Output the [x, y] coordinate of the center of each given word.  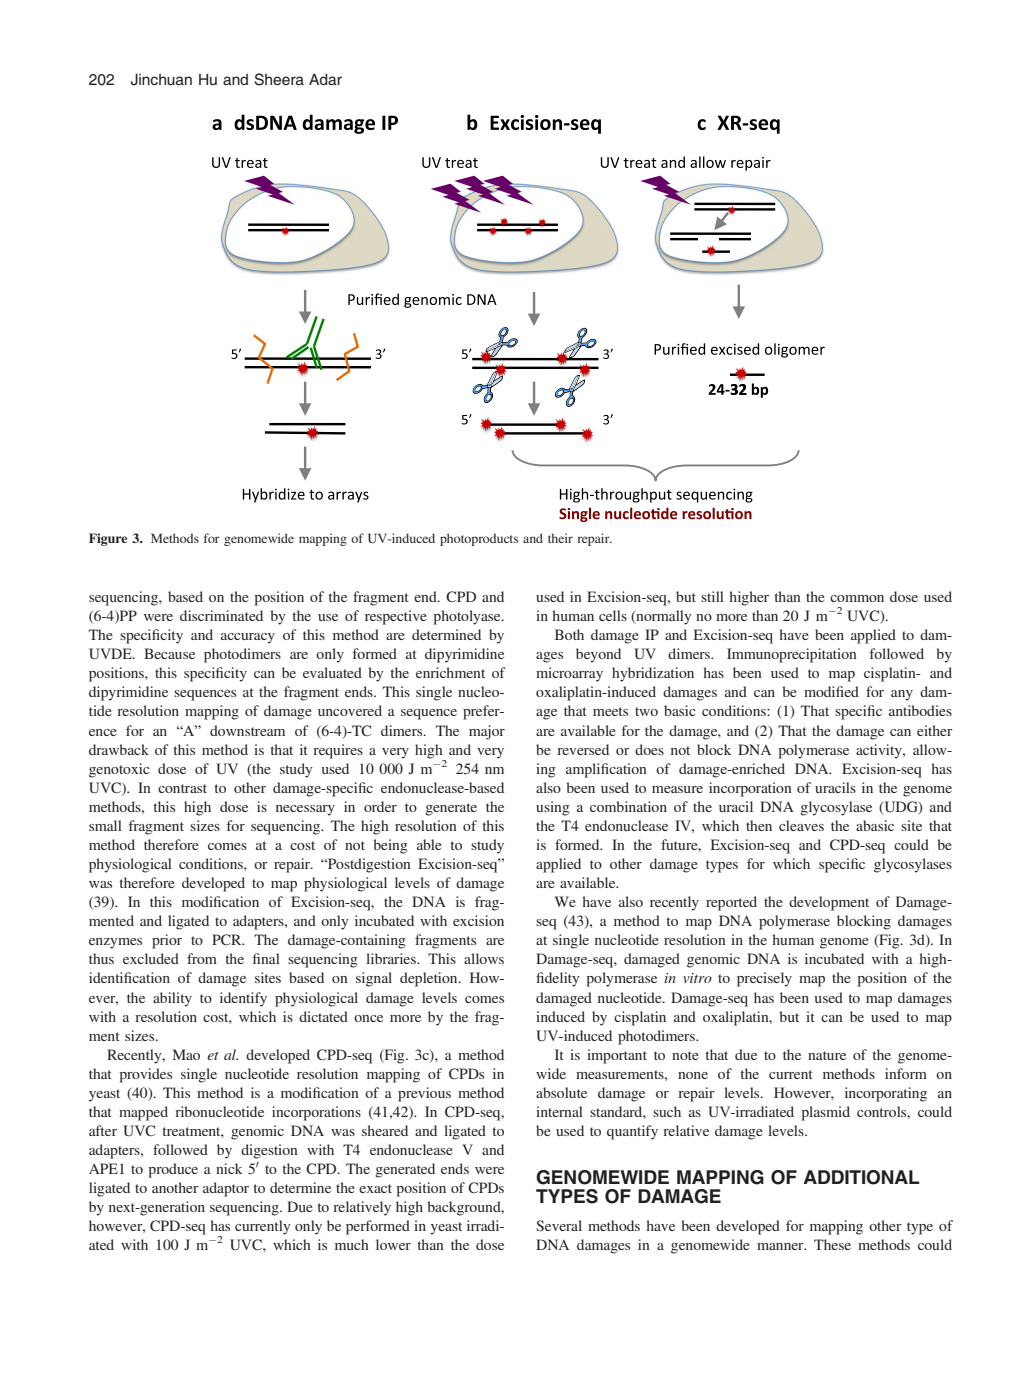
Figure [108, 539]
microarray [569, 674]
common [857, 598]
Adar [325, 79]
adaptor [226, 1189]
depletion [430, 979]
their [560, 538]
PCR [228, 939]
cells [613, 615]
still [712, 596]
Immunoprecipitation [791, 655]
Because [169, 653]
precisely [764, 979]
